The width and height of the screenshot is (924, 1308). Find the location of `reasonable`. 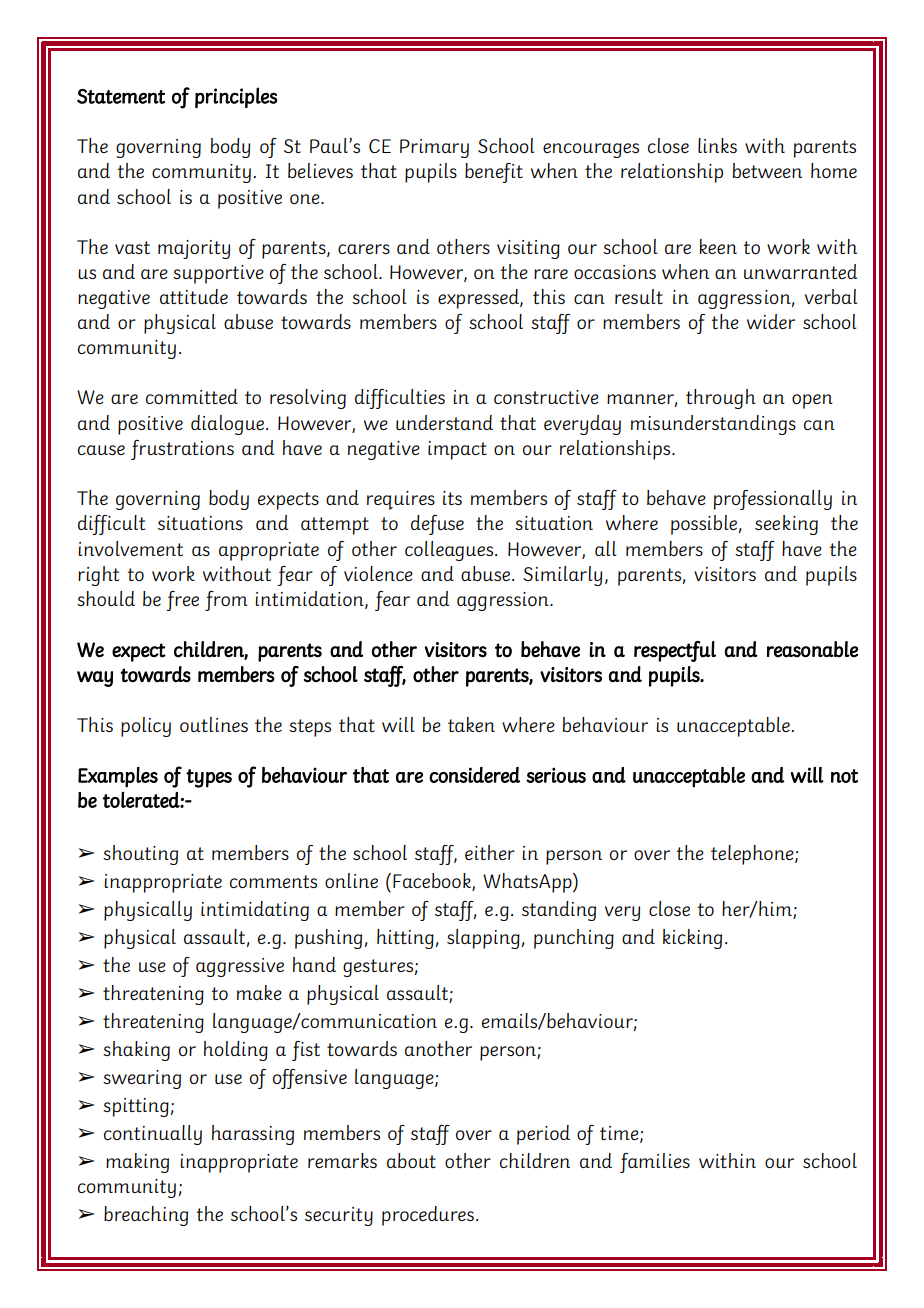

reasonable is located at coordinates (812, 649).
